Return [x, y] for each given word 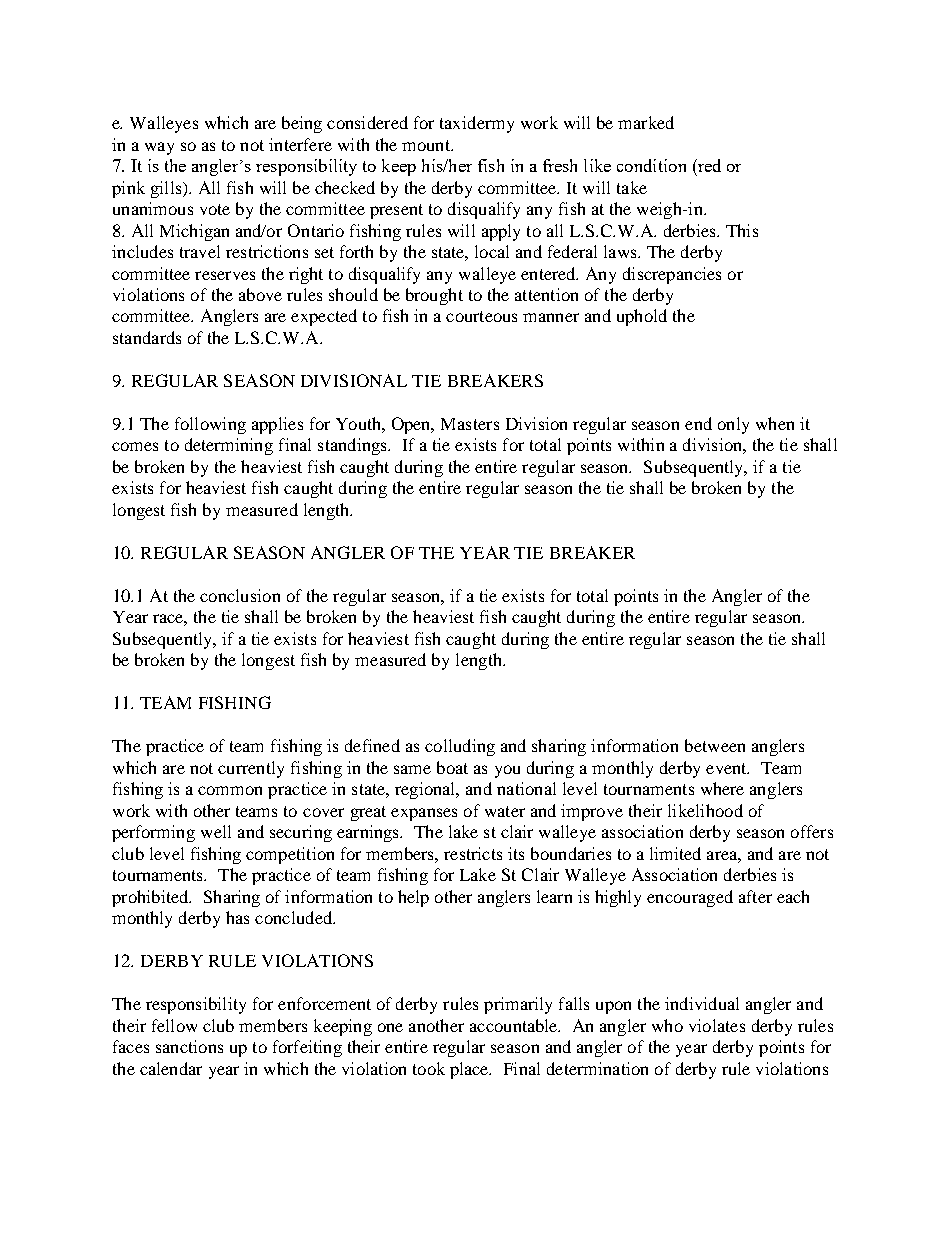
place [470, 1070]
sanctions [189, 1046]
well [216, 831]
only [733, 425]
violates [717, 1025]
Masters [470, 424]
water [505, 811]
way [159, 148]
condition [651, 165]
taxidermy [477, 124]
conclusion [240, 595]
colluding [460, 747]
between [715, 745]
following [210, 425]
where [722, 788]
